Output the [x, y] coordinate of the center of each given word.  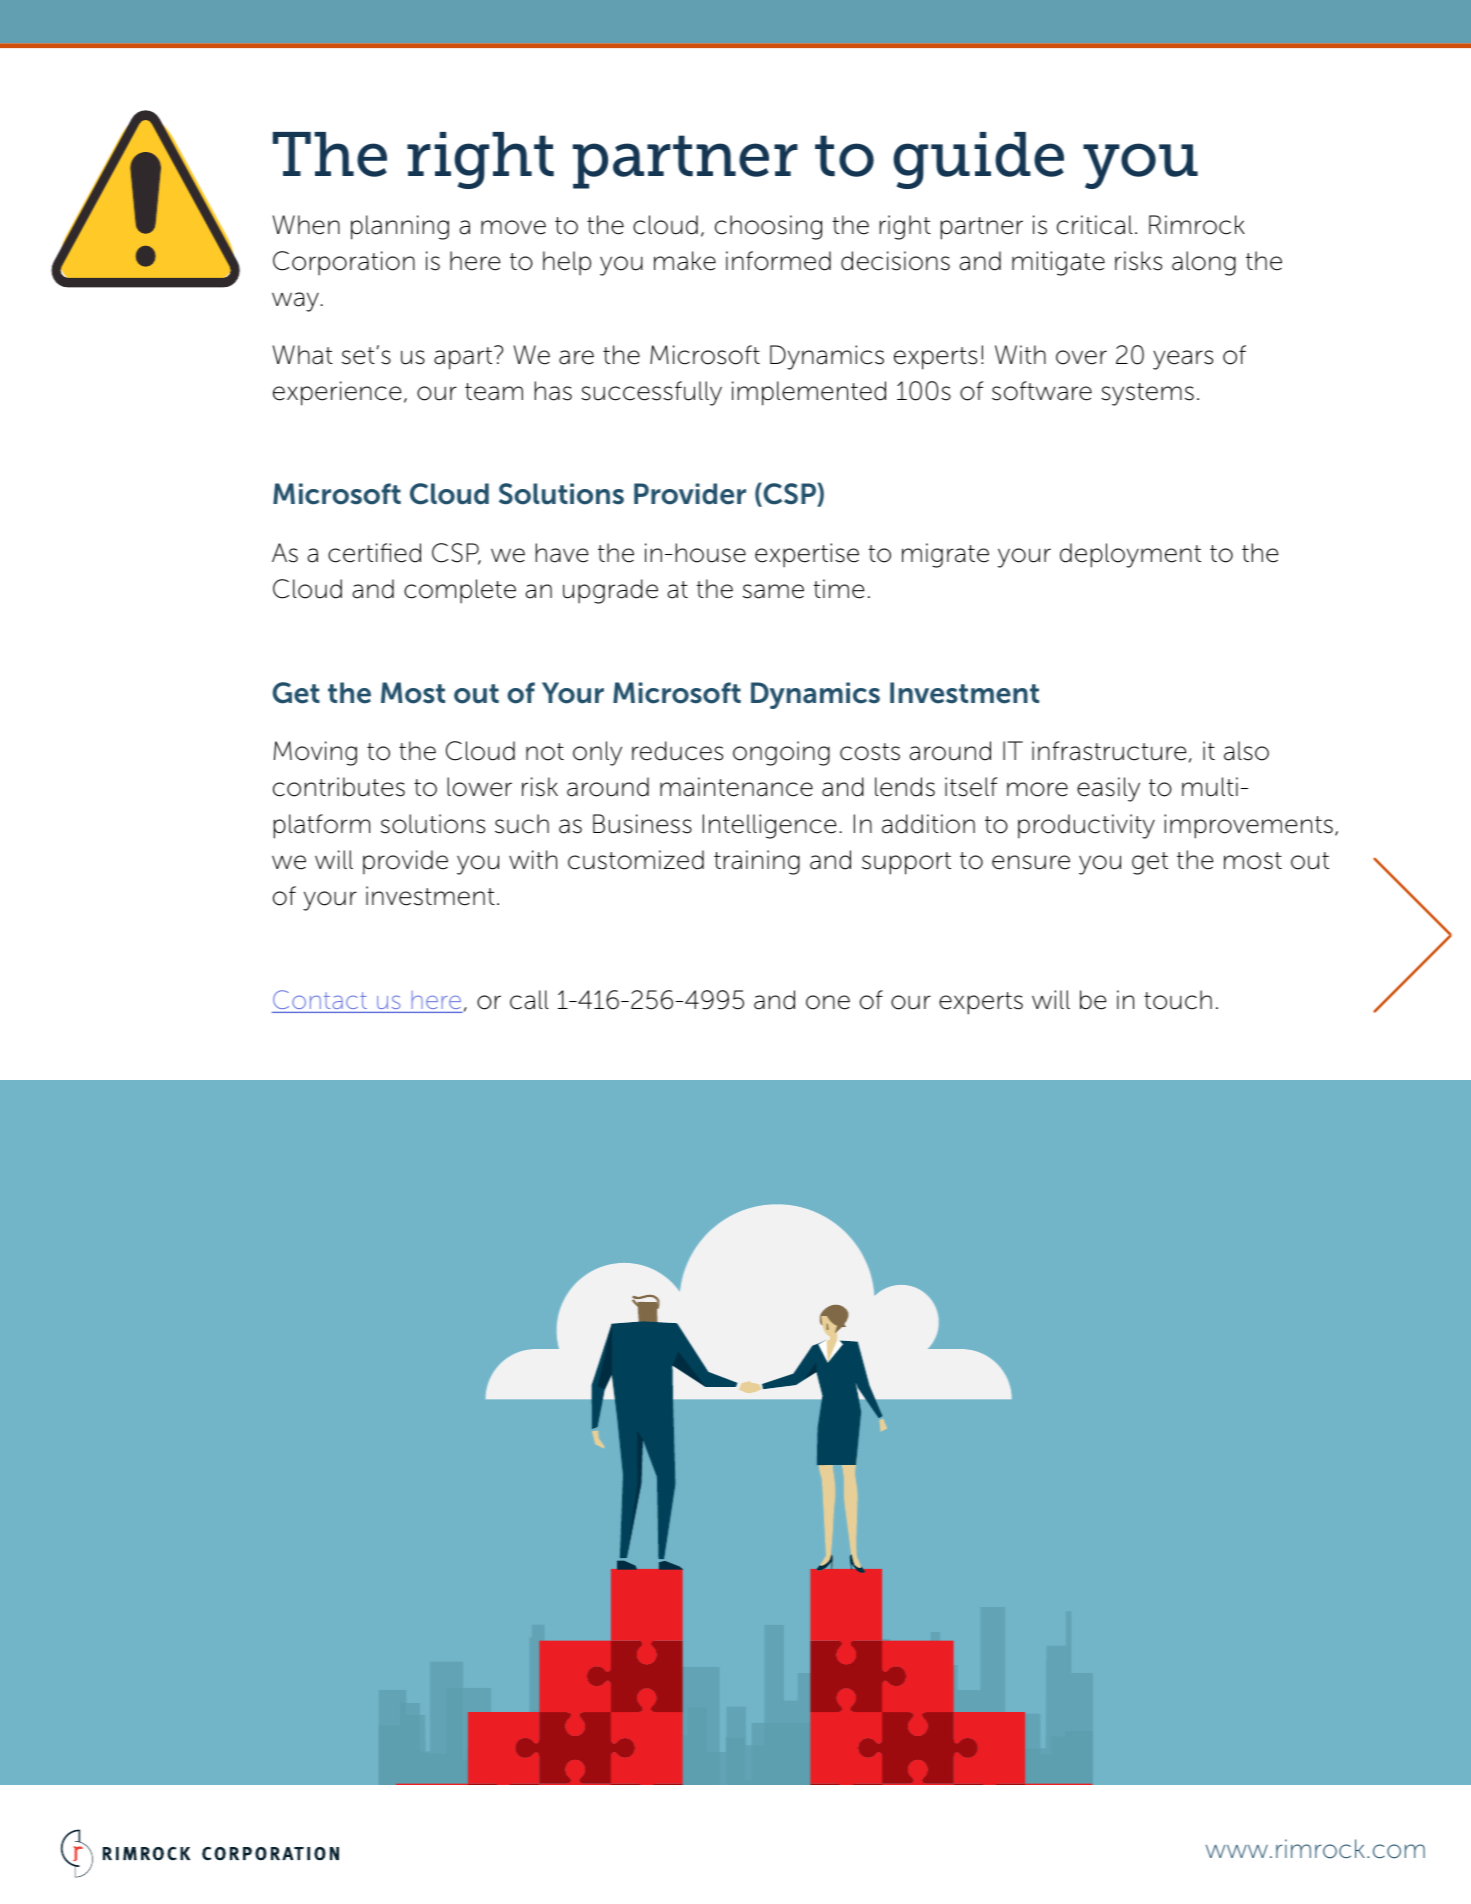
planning [400, 227]
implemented [809, 393]
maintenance [736, 787]
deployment [1130, 555]
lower [479, 787]
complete [460, 591]
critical [1095, 225]
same [773, 591]
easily [1108, 789]
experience [337, 393]
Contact [321, 1001]
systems [1147, 394]
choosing [768, 227]
